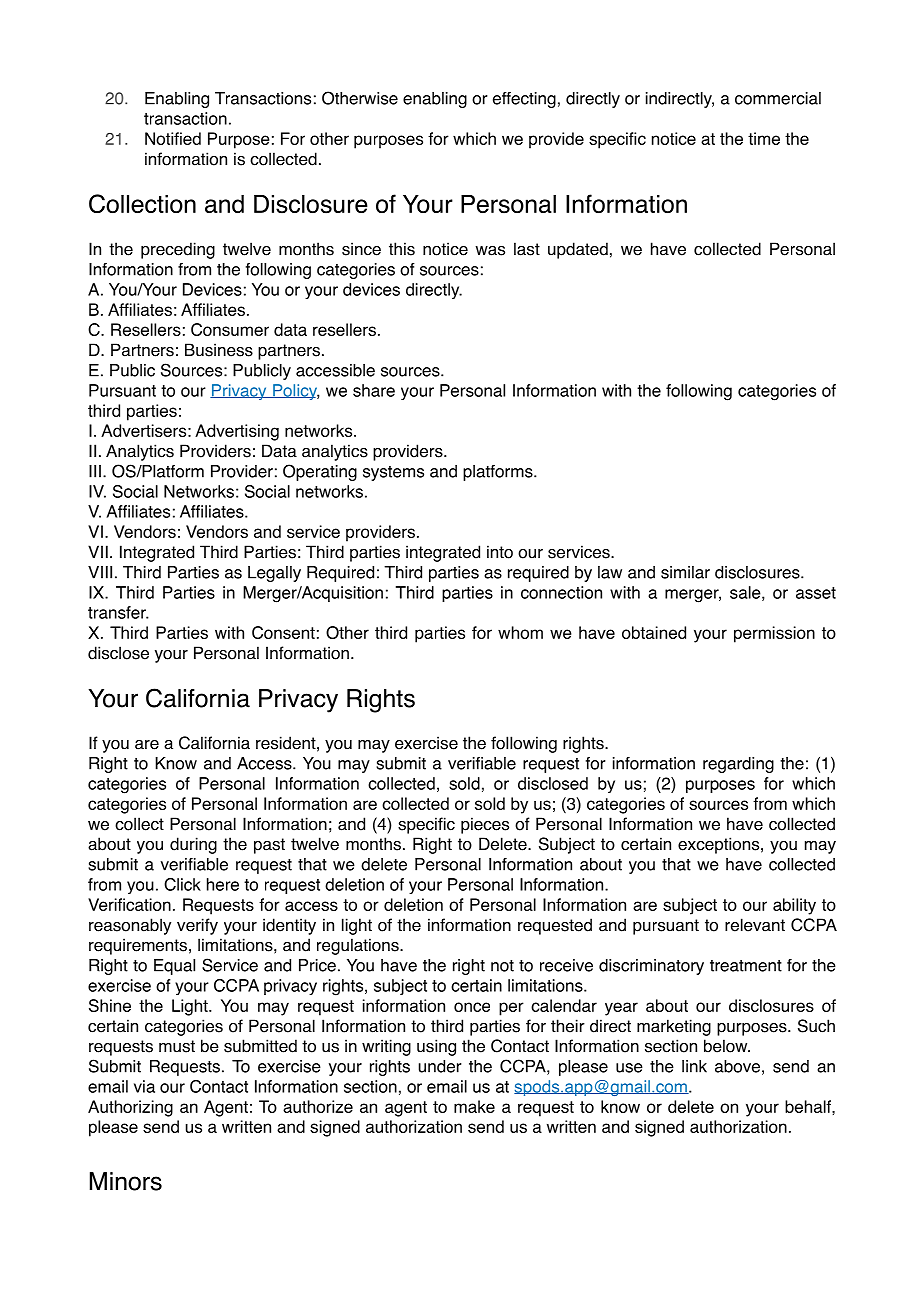  What do you see at coordinates (126, 1181) in the screenshot?
I see `Minors` at bounding box center [126, 1181].
